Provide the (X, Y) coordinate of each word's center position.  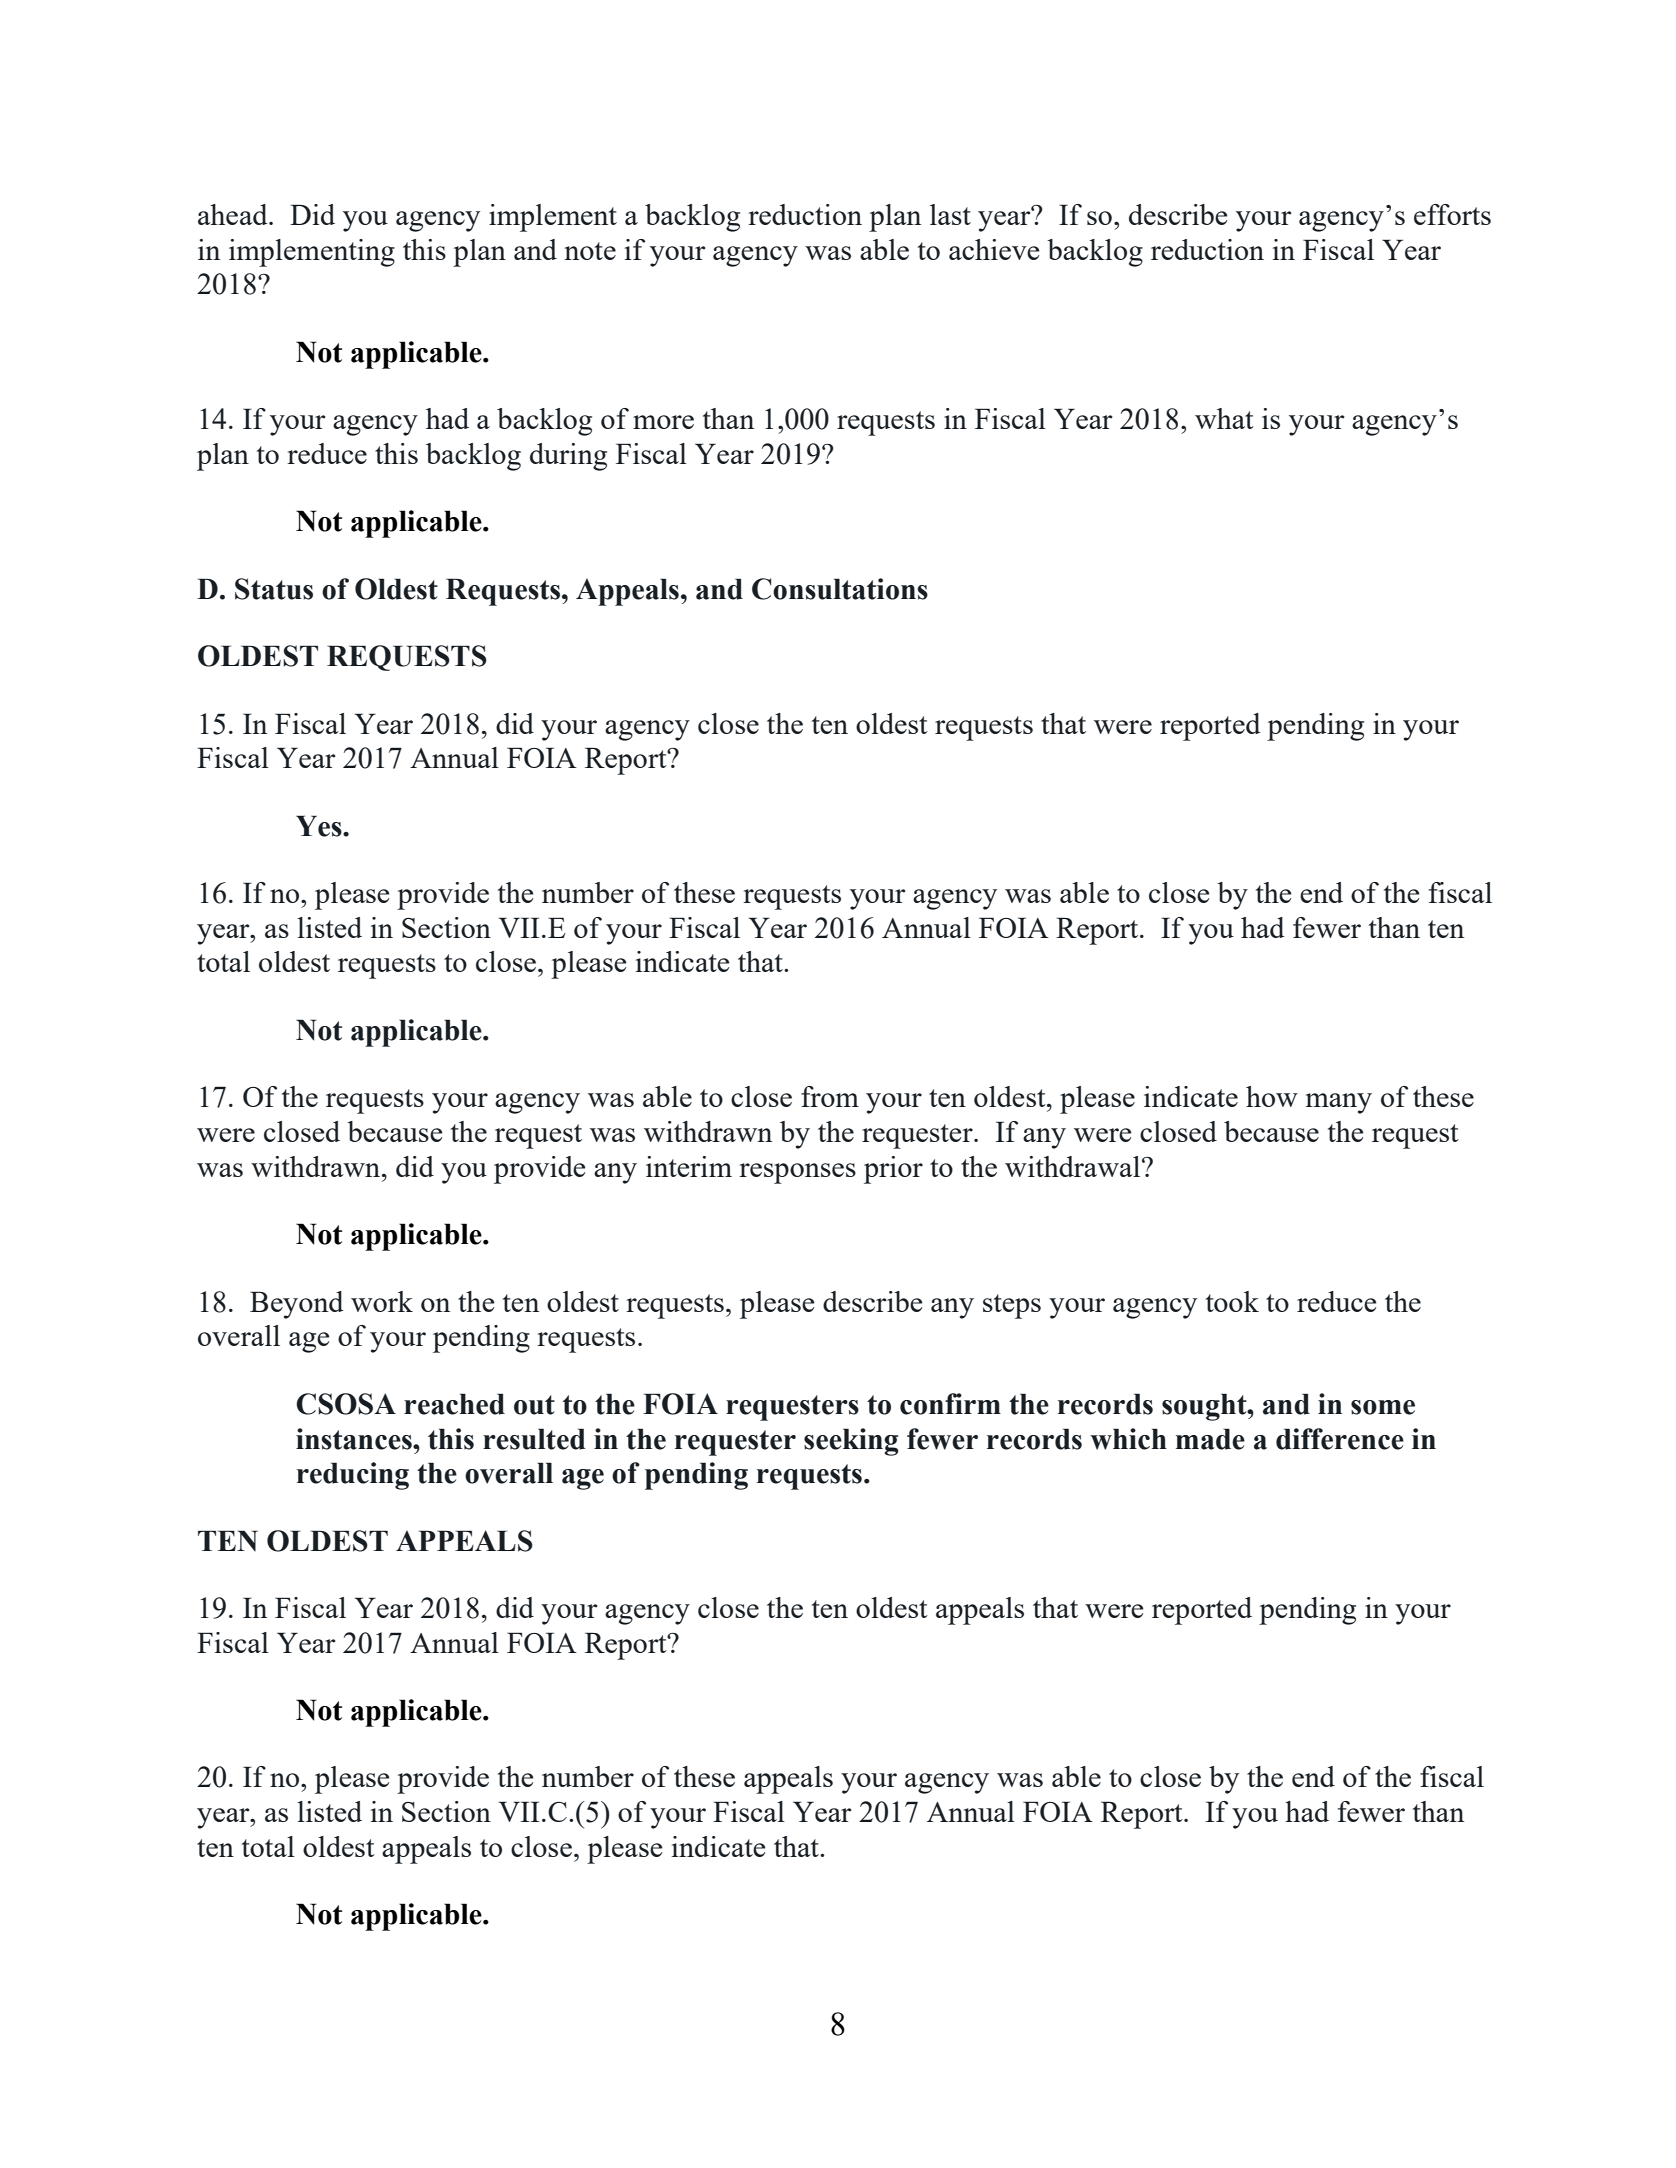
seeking (851, 1442)
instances (355, 1439)
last (950, 214)
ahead (234, 214)
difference (1340, 1439)
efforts (1452, 214)
